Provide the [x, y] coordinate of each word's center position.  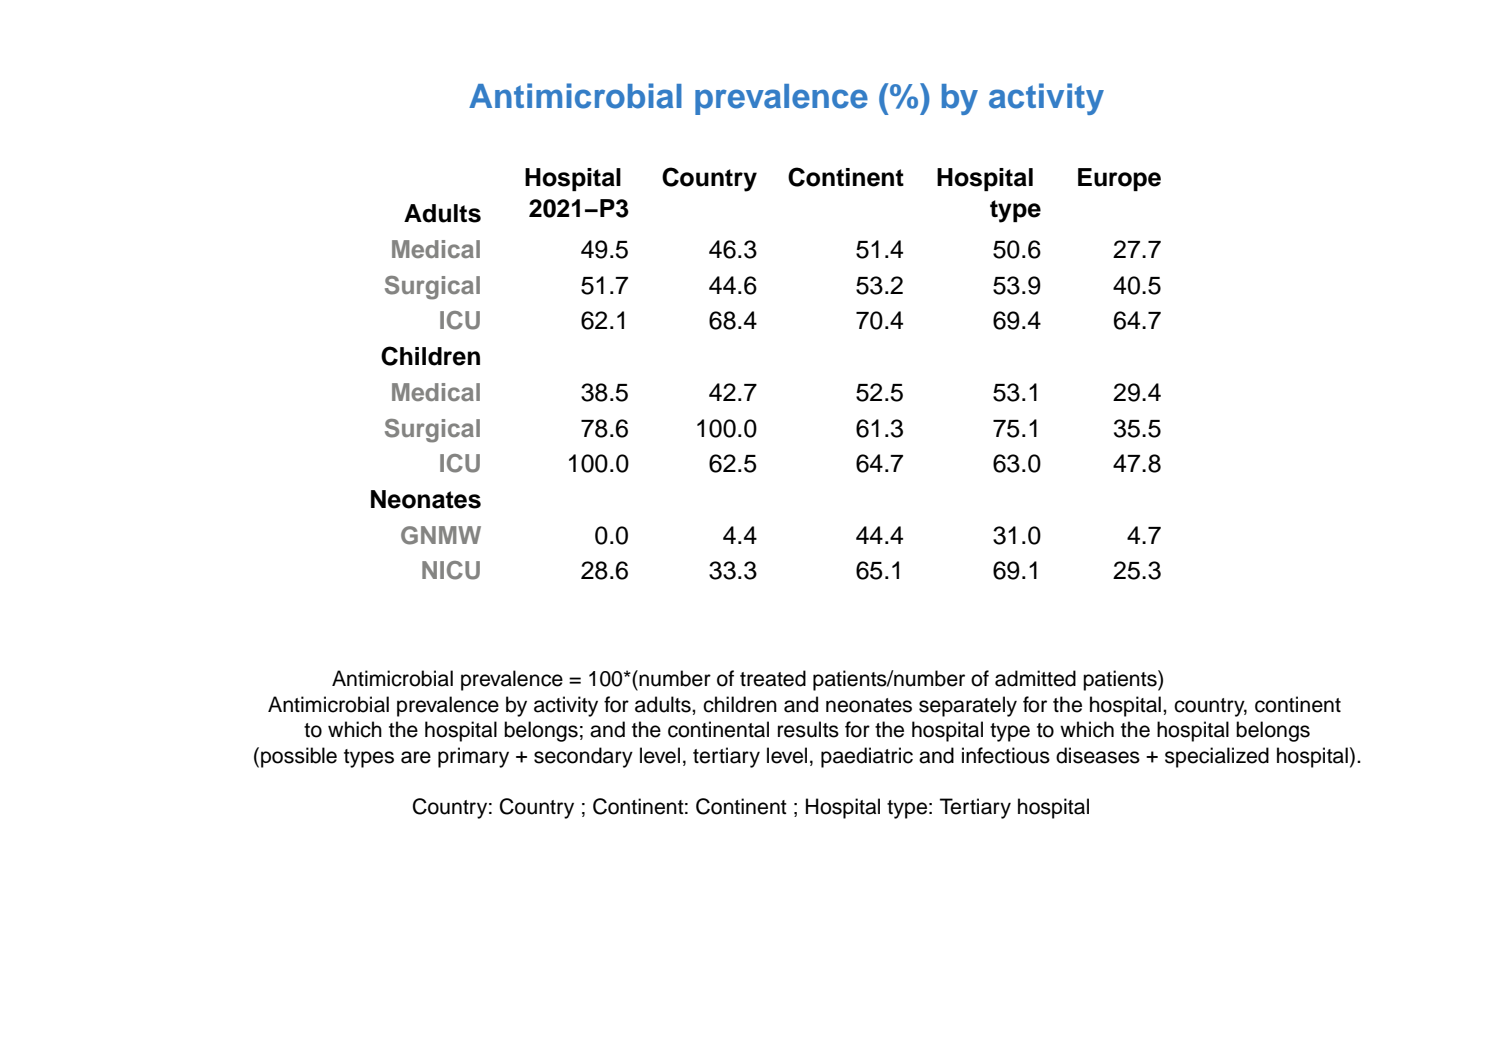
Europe [1119, 179]
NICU [451, 570]
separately [968, 706]
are [416, 757]
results [808, 729]
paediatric [867, 757]
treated [773, 678]
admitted [1035, 678]
